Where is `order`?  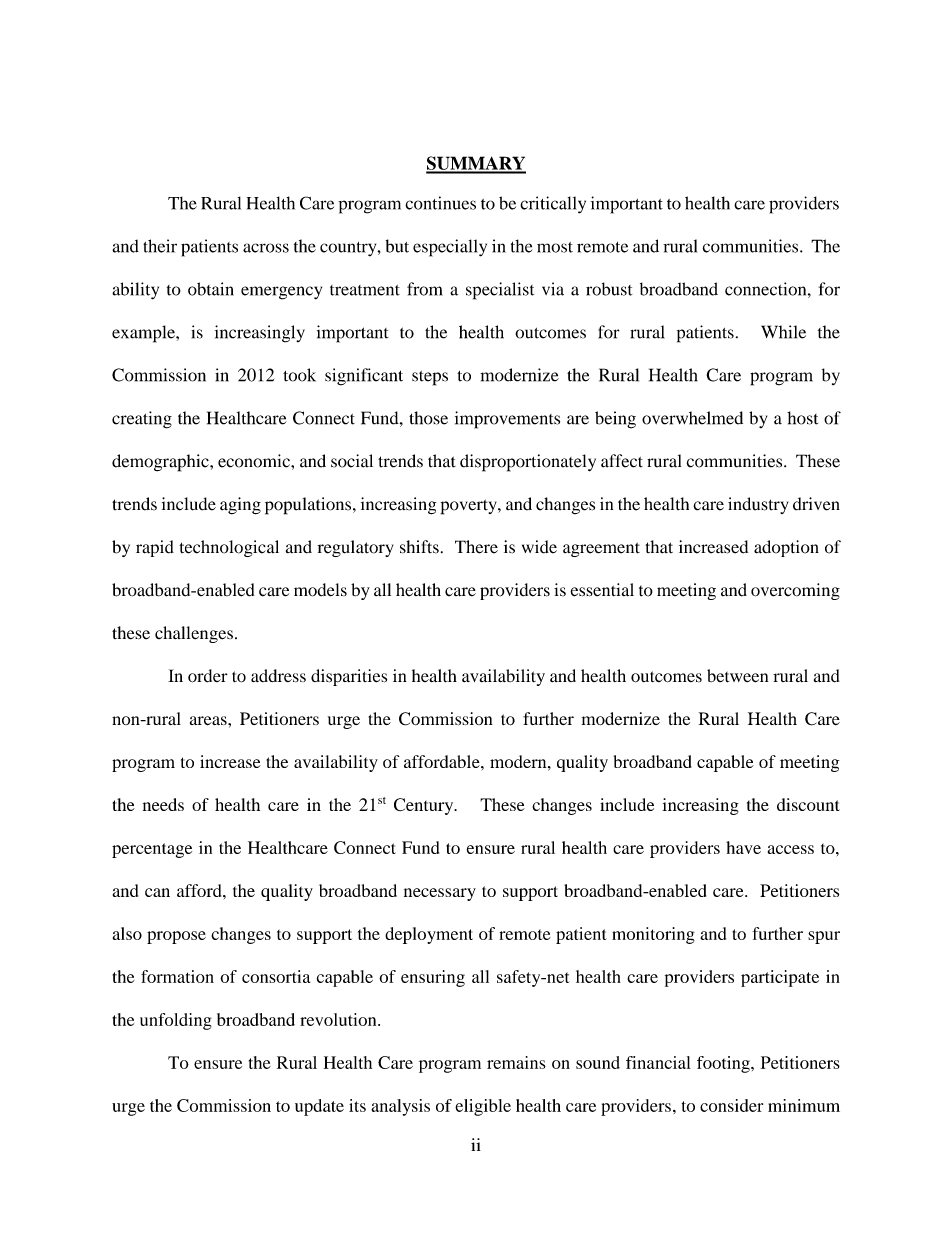 order is located at coordinates (208, 676).
